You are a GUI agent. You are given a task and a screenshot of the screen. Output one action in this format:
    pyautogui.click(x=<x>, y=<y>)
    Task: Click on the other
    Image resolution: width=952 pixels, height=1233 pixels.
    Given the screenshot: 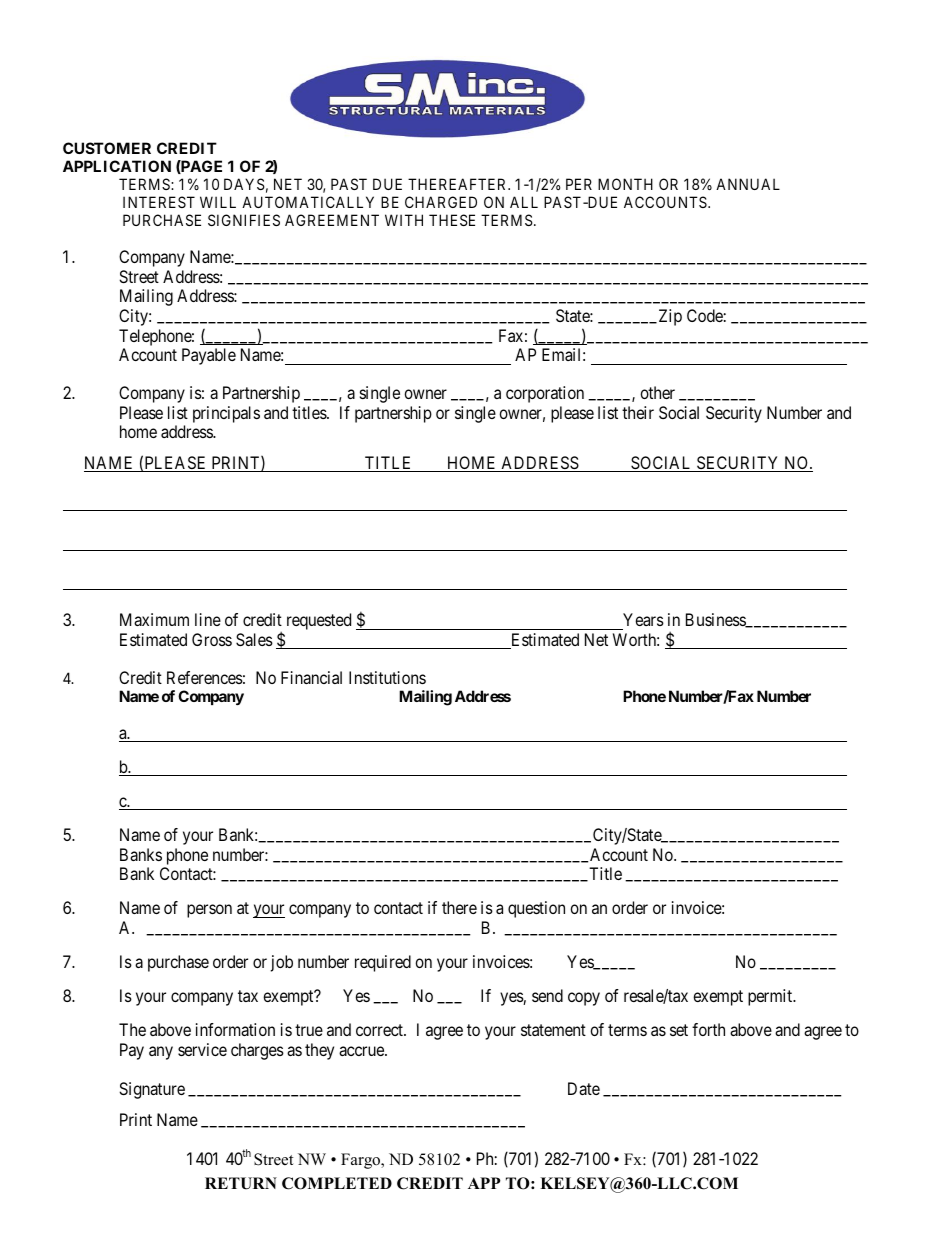 What is the action you would take?
    pyautogui.click(x=657, y=392)
